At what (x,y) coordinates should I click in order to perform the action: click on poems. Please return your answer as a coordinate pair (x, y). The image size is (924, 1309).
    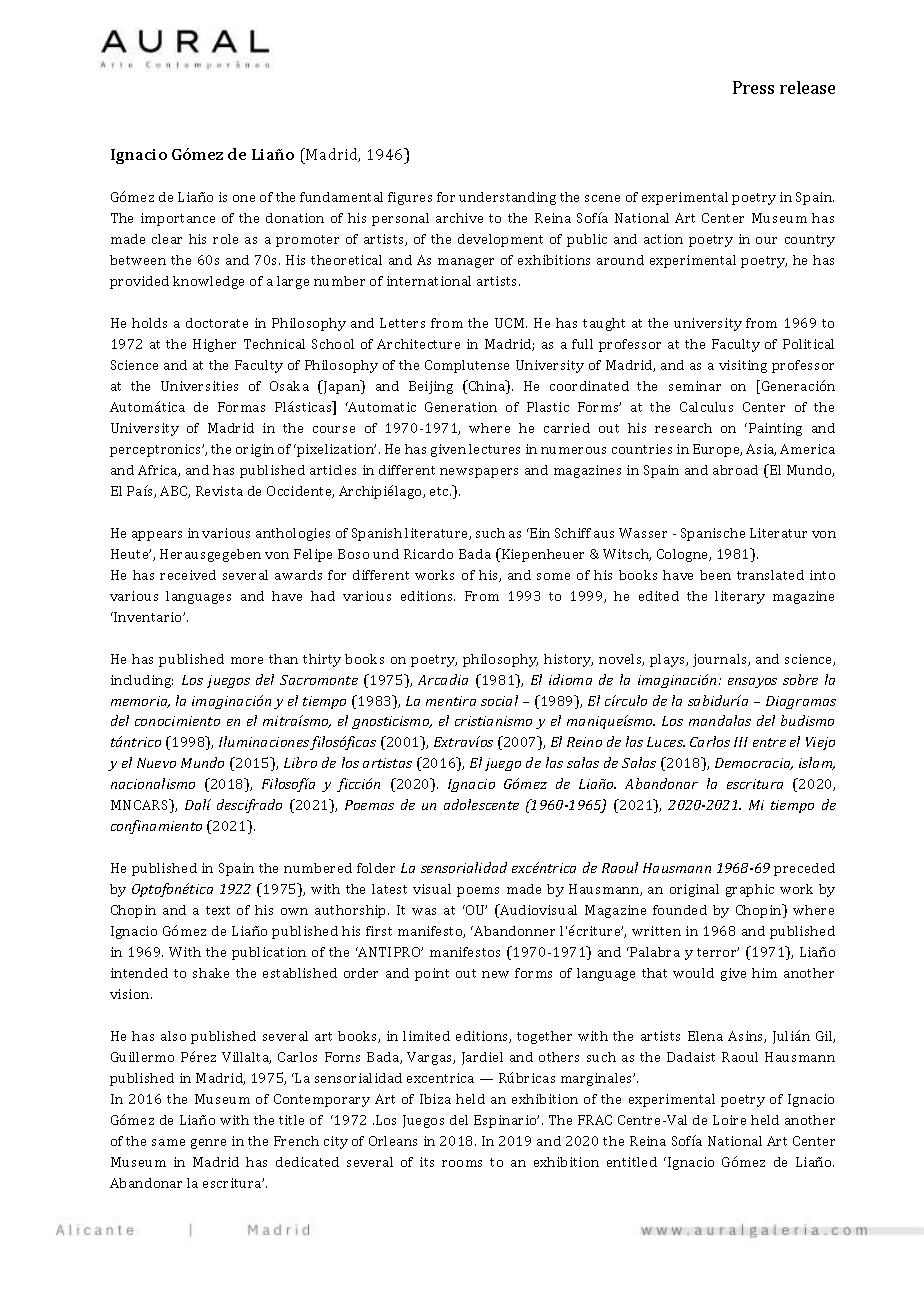
    Looking at the image, I should click on (478, 892).
